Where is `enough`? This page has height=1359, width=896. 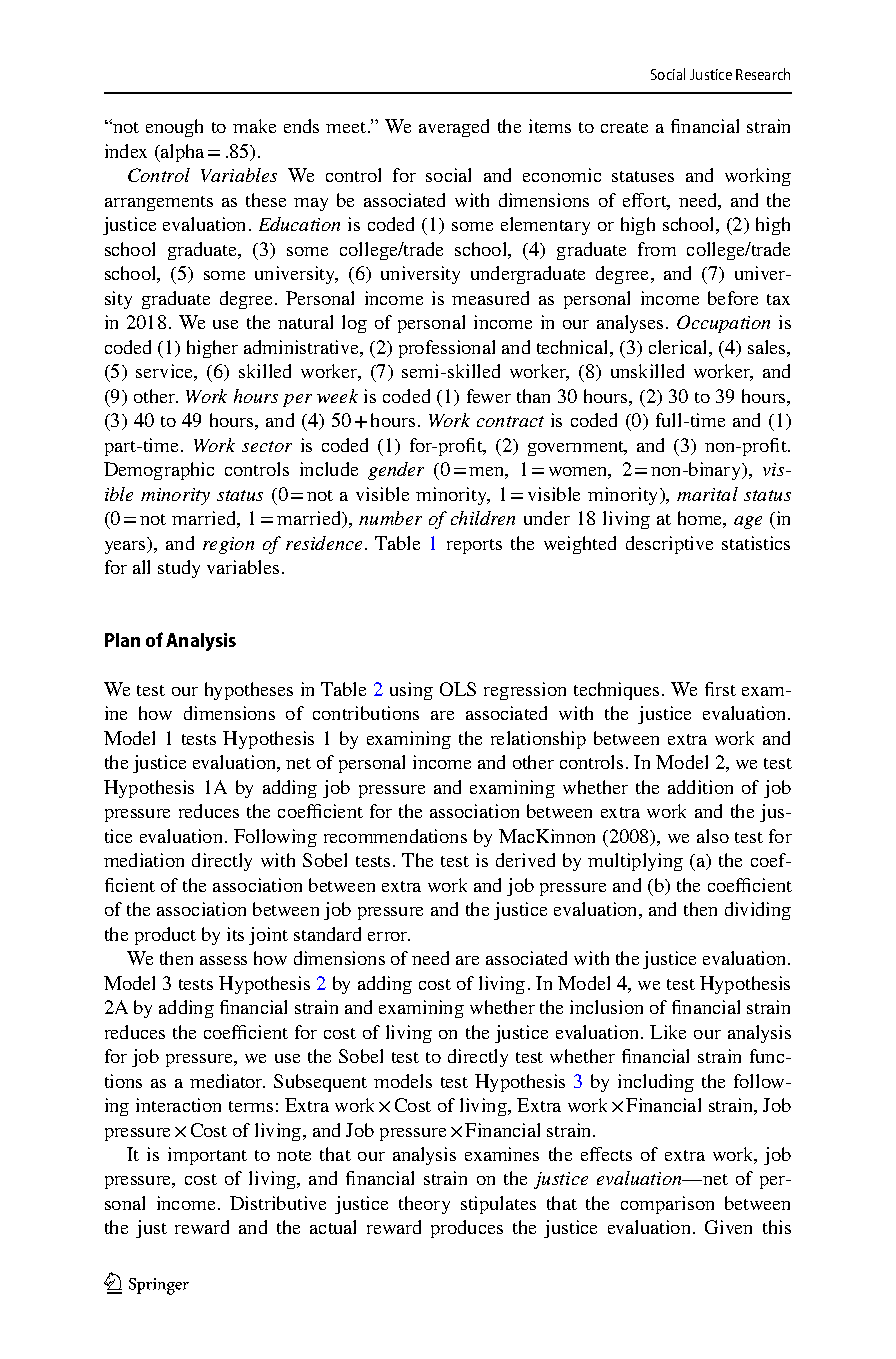 enough is located at coordinates (174, 128).
